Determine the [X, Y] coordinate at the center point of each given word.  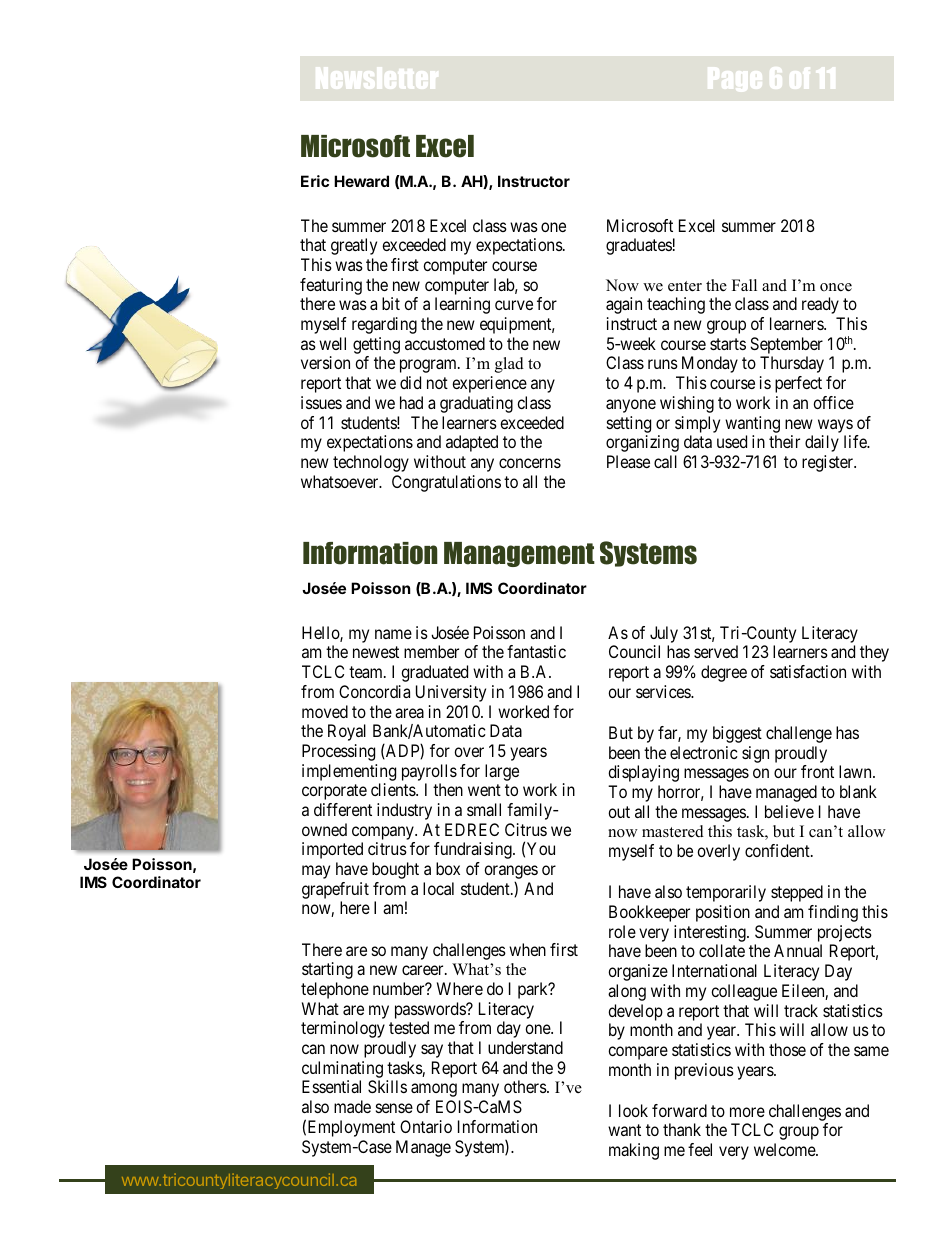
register [829, 463]
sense [394, 1108]
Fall [744, 285]
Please [628, 461]
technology [371, 463]
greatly [354, 246]
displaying [643, 773]
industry [404, 811]
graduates [639, 246]
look [633, 1110]
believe [789, 811]
